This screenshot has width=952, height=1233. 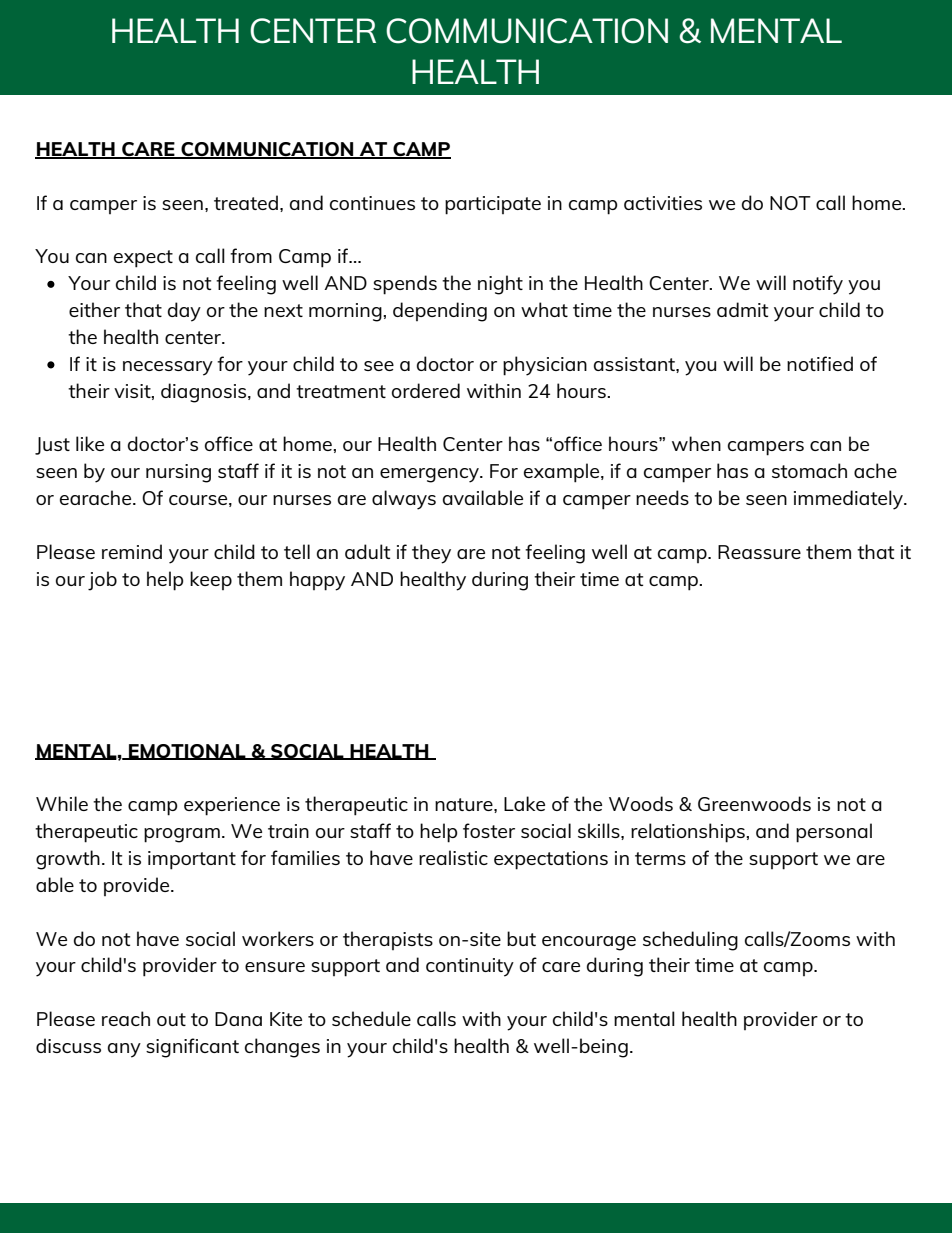 I want to click on activities, so click(x=663, y=203).
